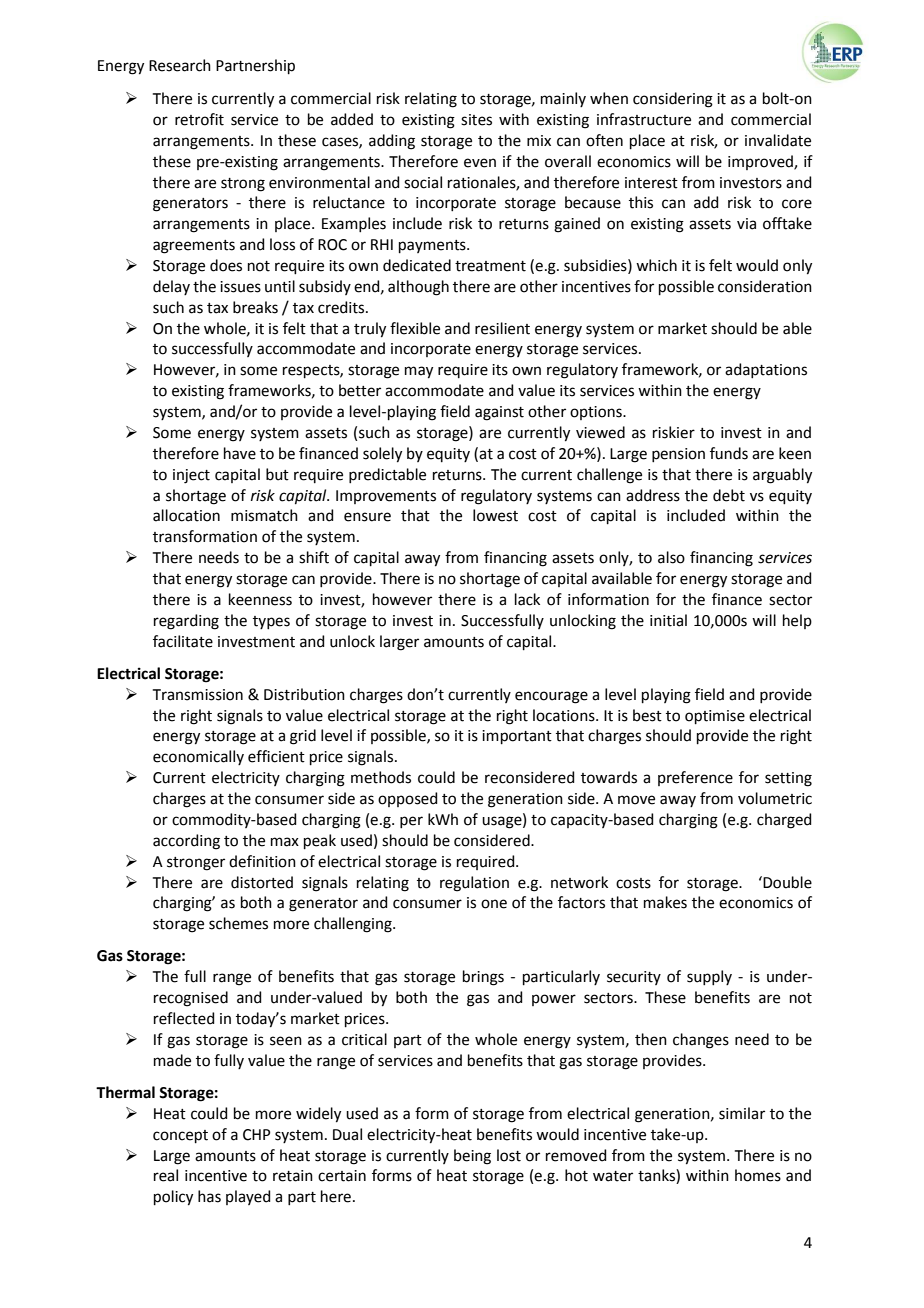 The width and height of the screenshot is (924, 1308). I want to click on regarding, so click(186, 622).
